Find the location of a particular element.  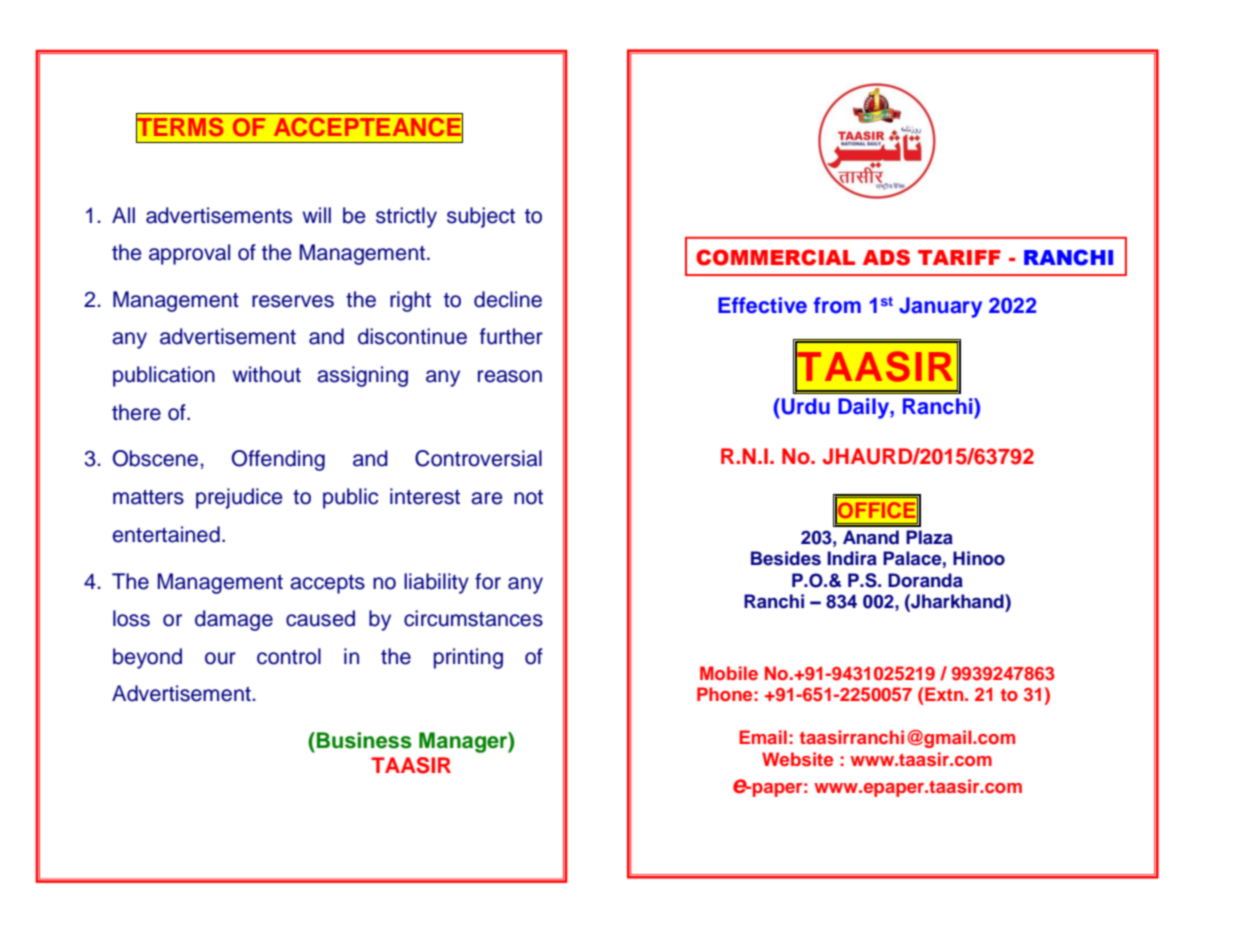

reason is located at coordinates (510, 376).
